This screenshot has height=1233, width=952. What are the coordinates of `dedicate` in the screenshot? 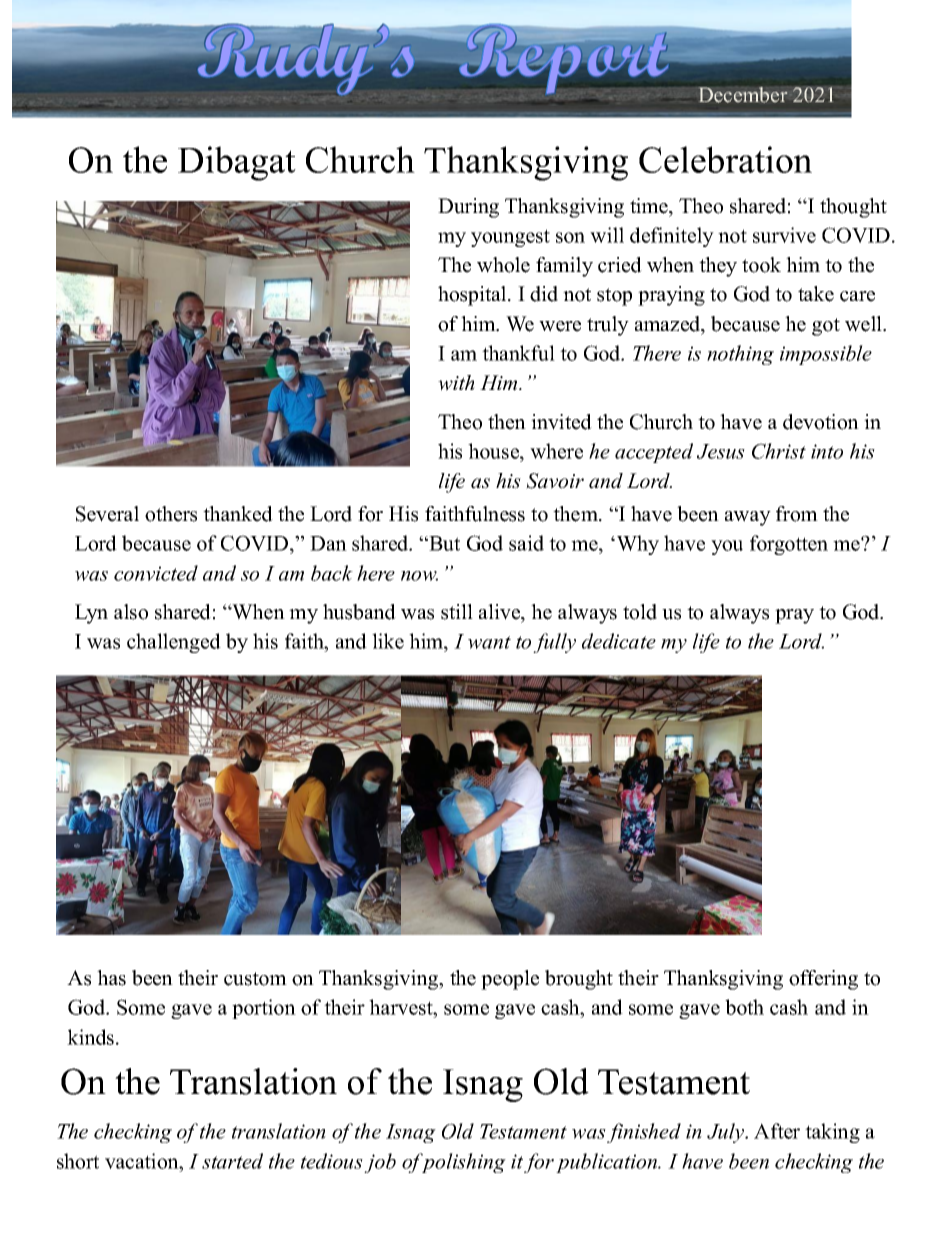 It's located at (619, 641).
